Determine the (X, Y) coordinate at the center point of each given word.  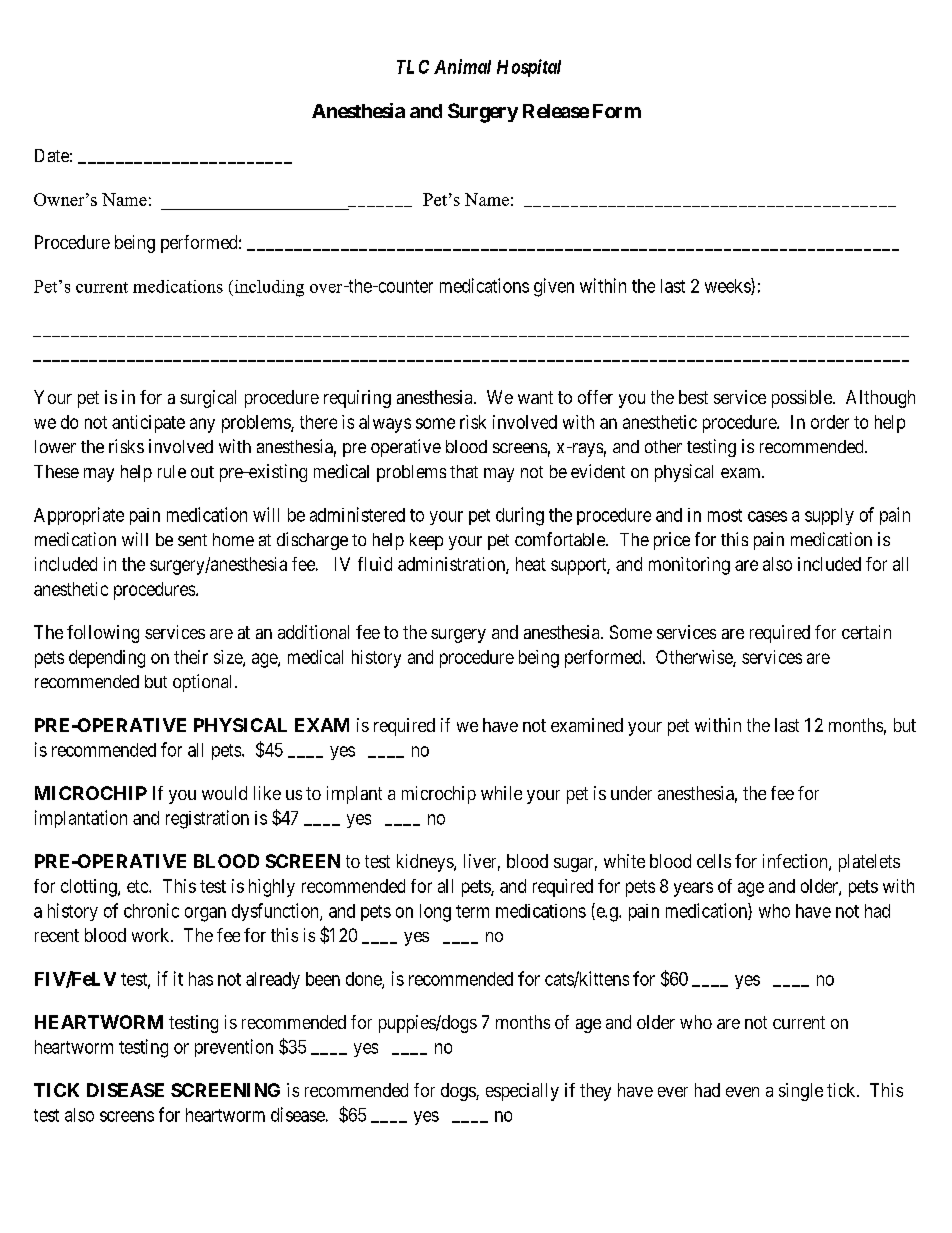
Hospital (529, 68)
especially (522, 1092)
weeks (728, 286)
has (201, 979)
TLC (413, 67)
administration (452, 565)
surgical (208, 399)
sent (192, 540)
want (535, 397)
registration (207, 819)
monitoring (689, 566)
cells (714, 861)
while (501, 793)
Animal (462, 66)
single (801, 1092)
